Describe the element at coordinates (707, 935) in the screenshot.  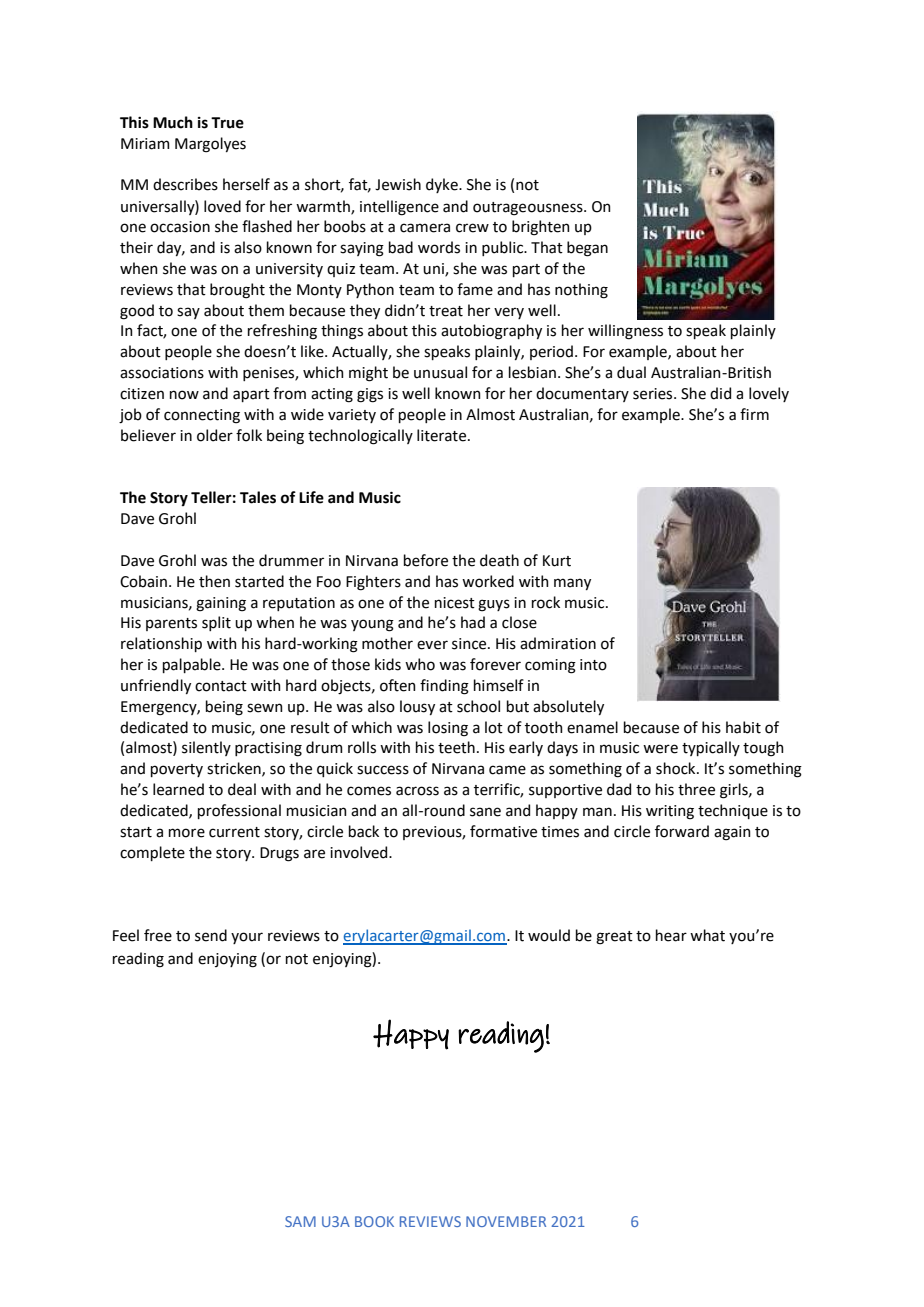
I see `what` at that location.
